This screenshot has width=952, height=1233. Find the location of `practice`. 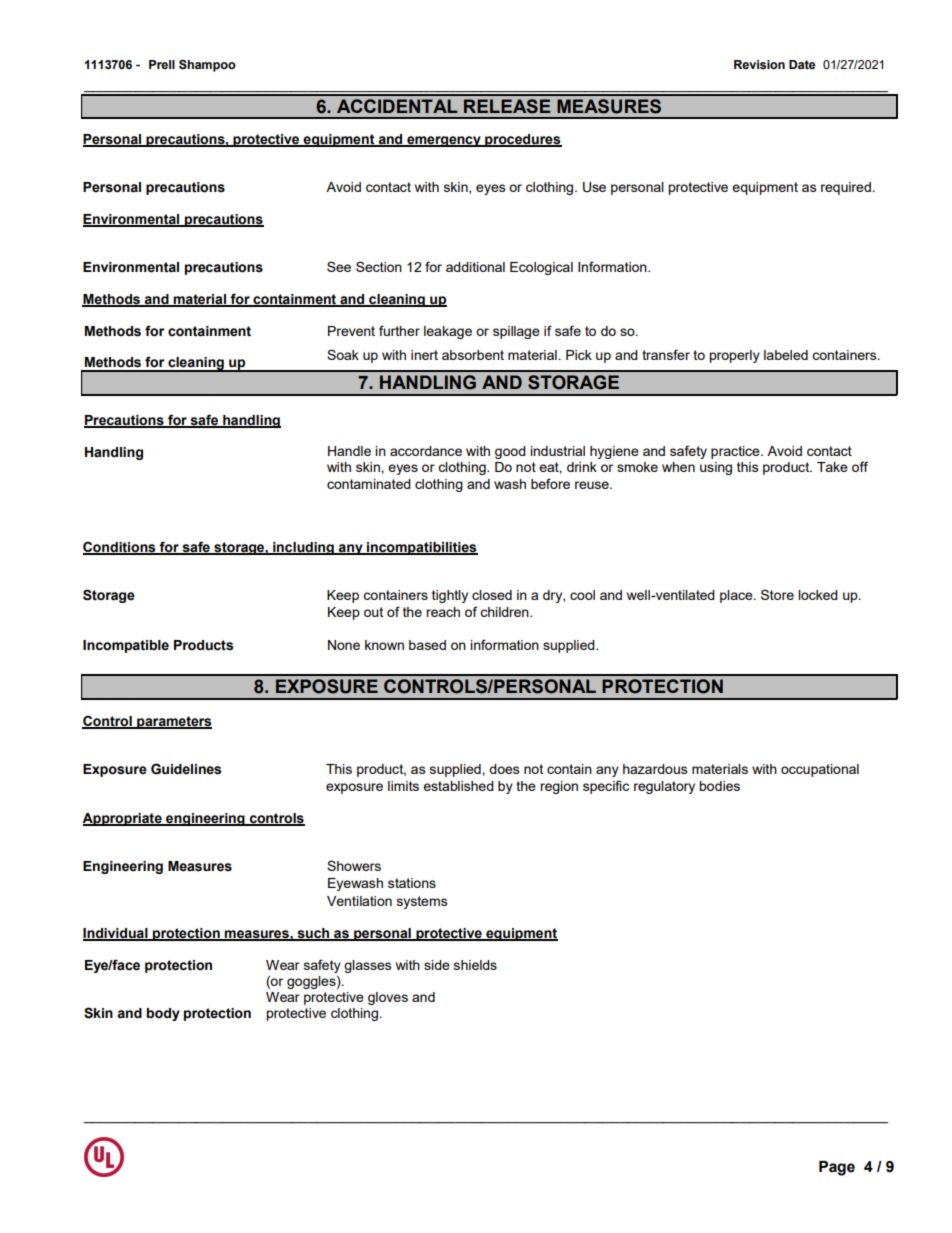

practice is located at coordinates (736, 452).
